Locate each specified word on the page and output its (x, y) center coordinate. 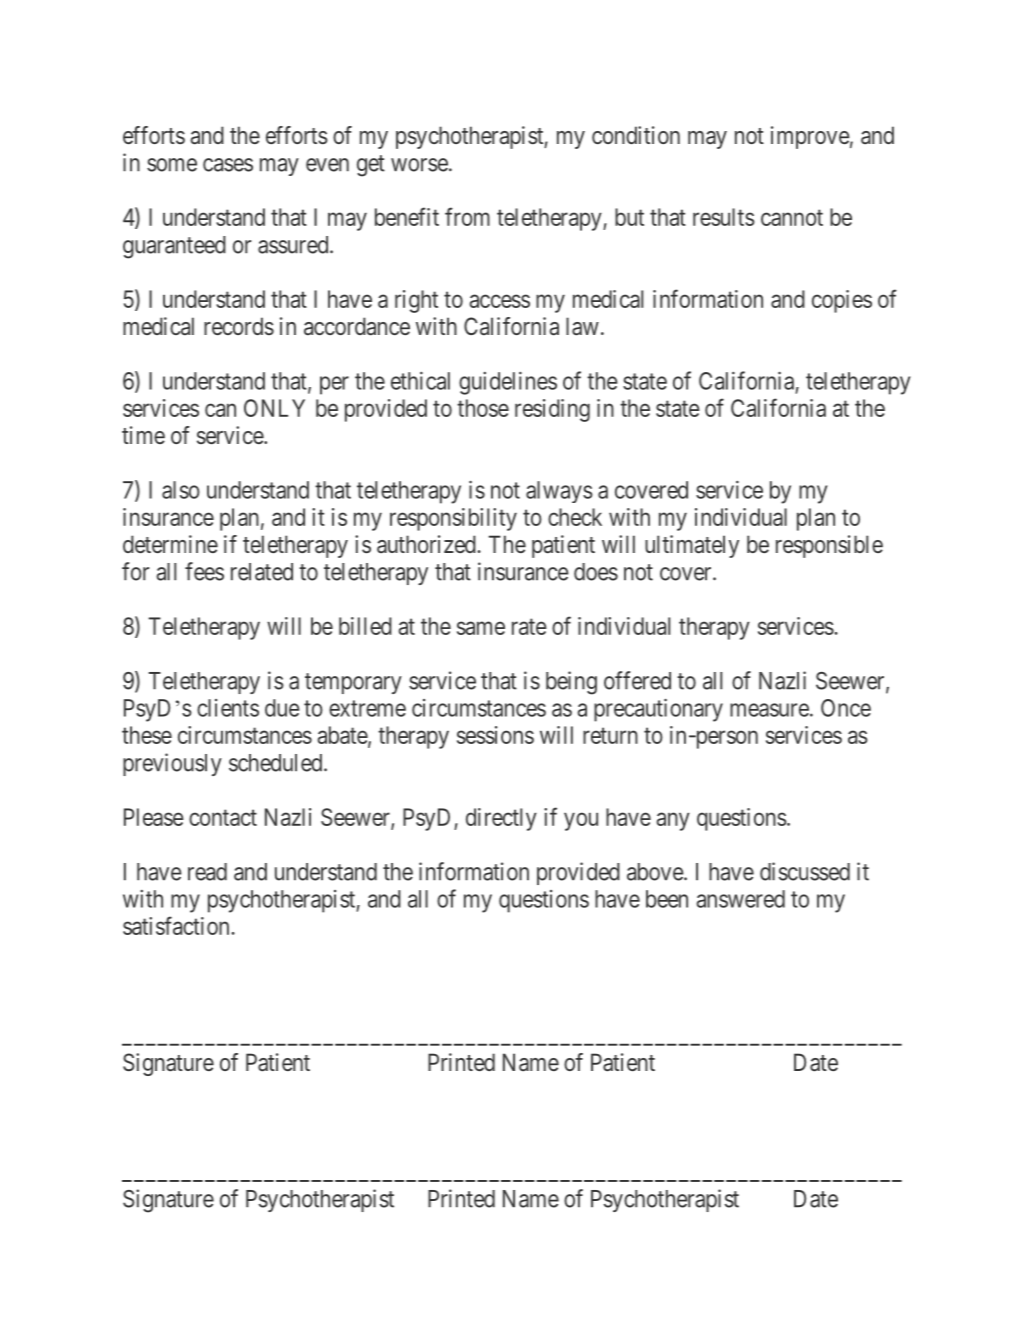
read (207, 872)
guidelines (508, 383)
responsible (829, 546)
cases (228, 165)
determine (170, 544)
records (239, 326)
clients (228, 708)
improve (810, 137)
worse (419, 165)
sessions (495, 735)
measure (769, 710)
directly (501, 819)
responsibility (453, 519)
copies (842, 301)
